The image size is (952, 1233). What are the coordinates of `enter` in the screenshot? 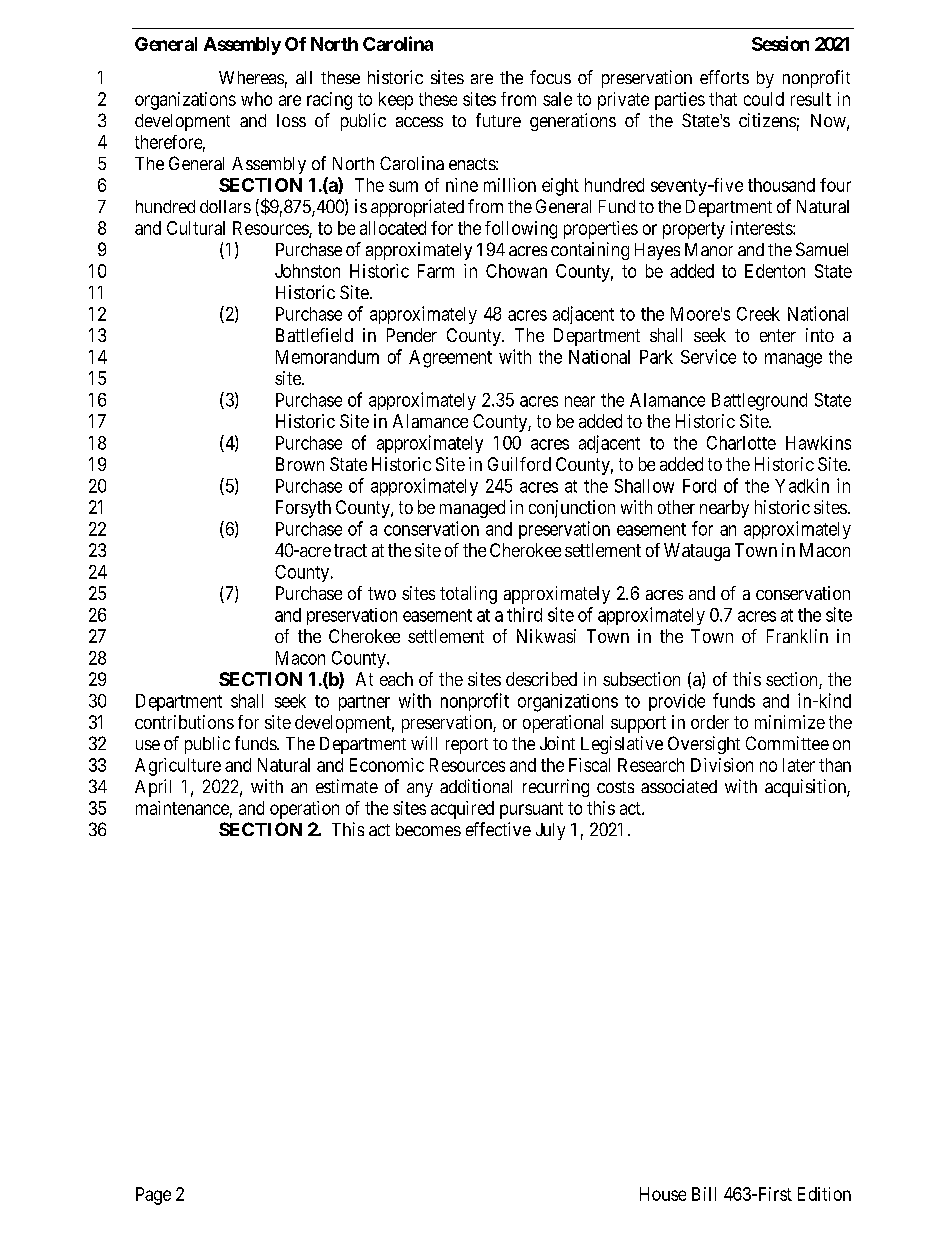 It's located at (778, 335).
